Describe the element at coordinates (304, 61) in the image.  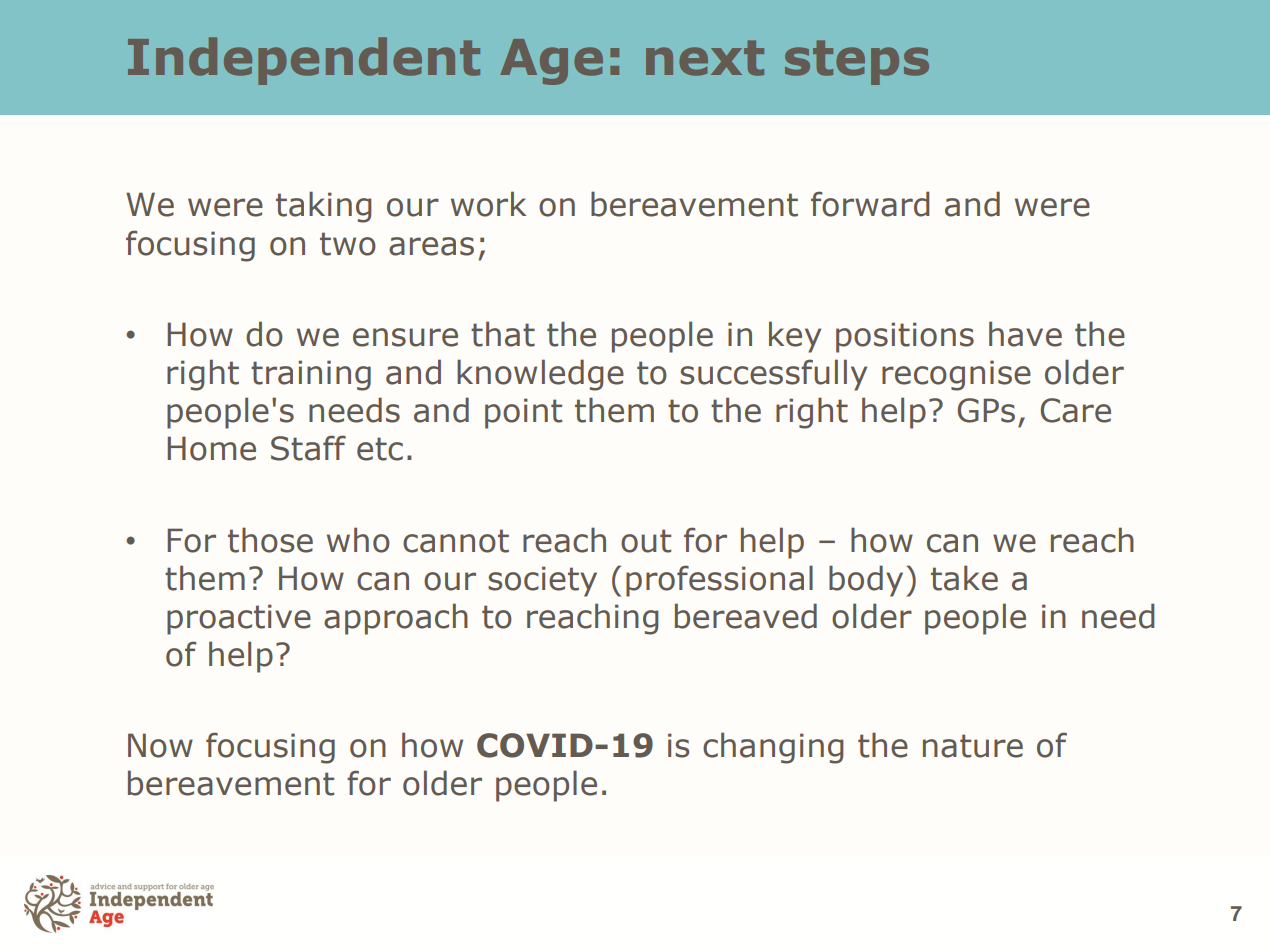
I see `Independent` at that location.
